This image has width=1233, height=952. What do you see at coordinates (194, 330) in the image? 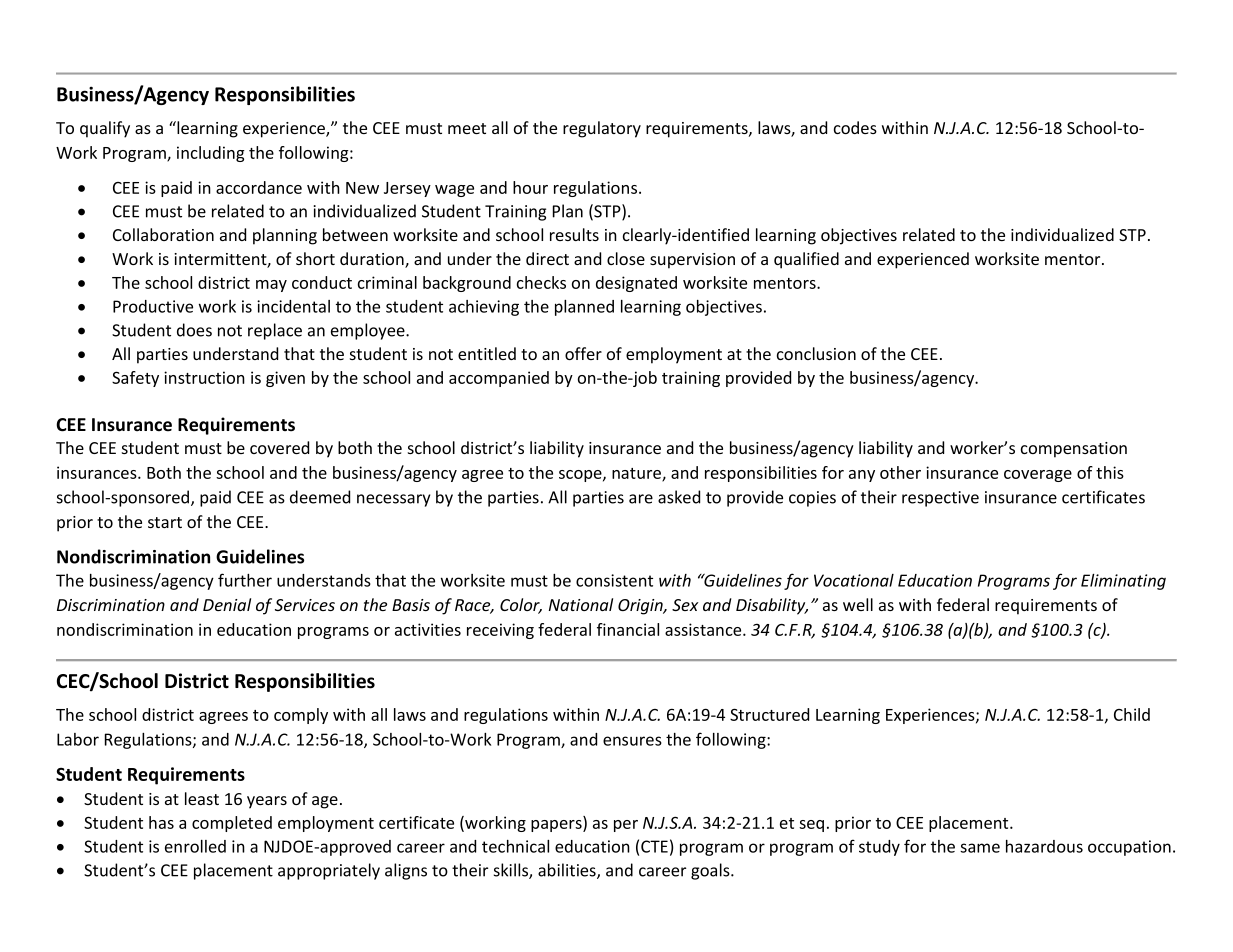
I see `does` at bounding box center [194, 330].
